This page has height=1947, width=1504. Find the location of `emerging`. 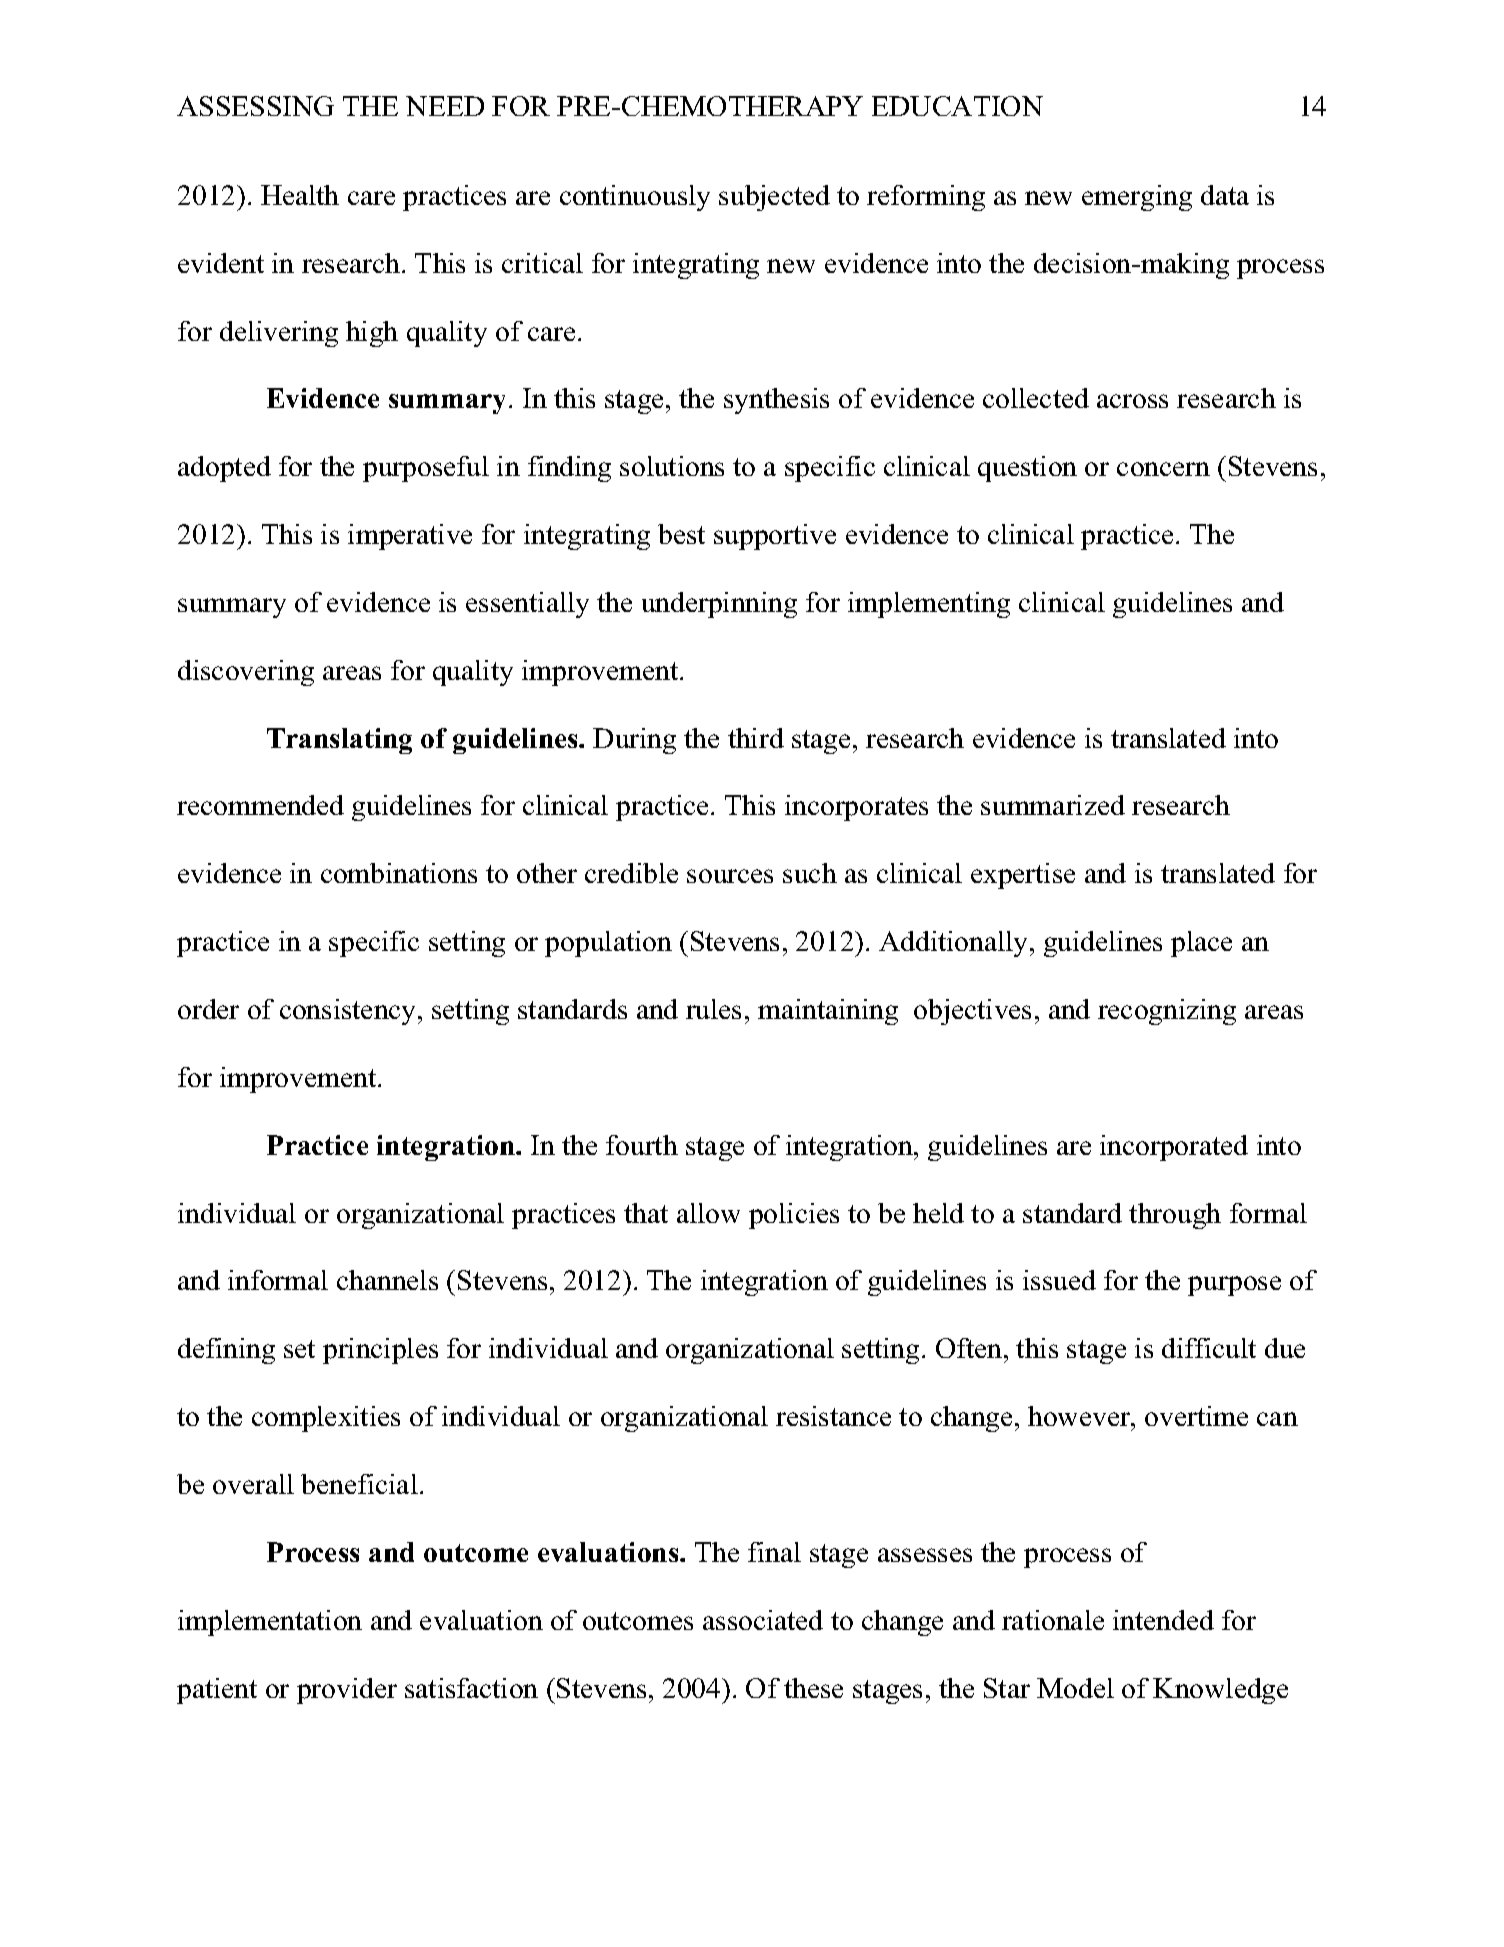

emerging is located at coordinates (1137, 198).
